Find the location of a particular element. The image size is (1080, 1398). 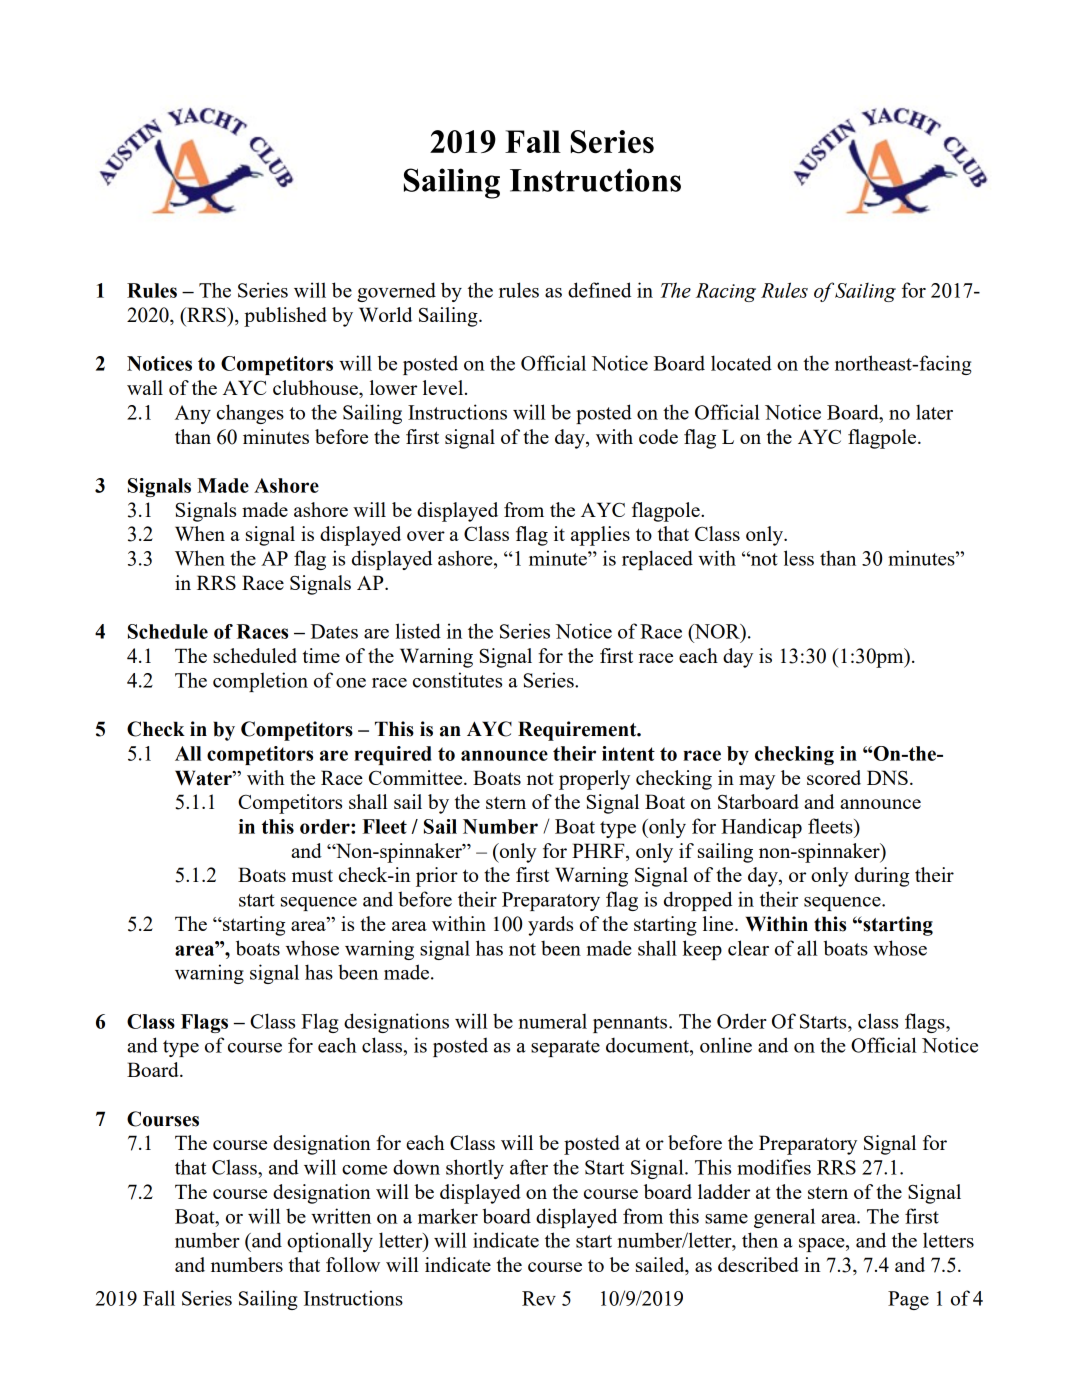

clear is located at coordinates (748, 948).
